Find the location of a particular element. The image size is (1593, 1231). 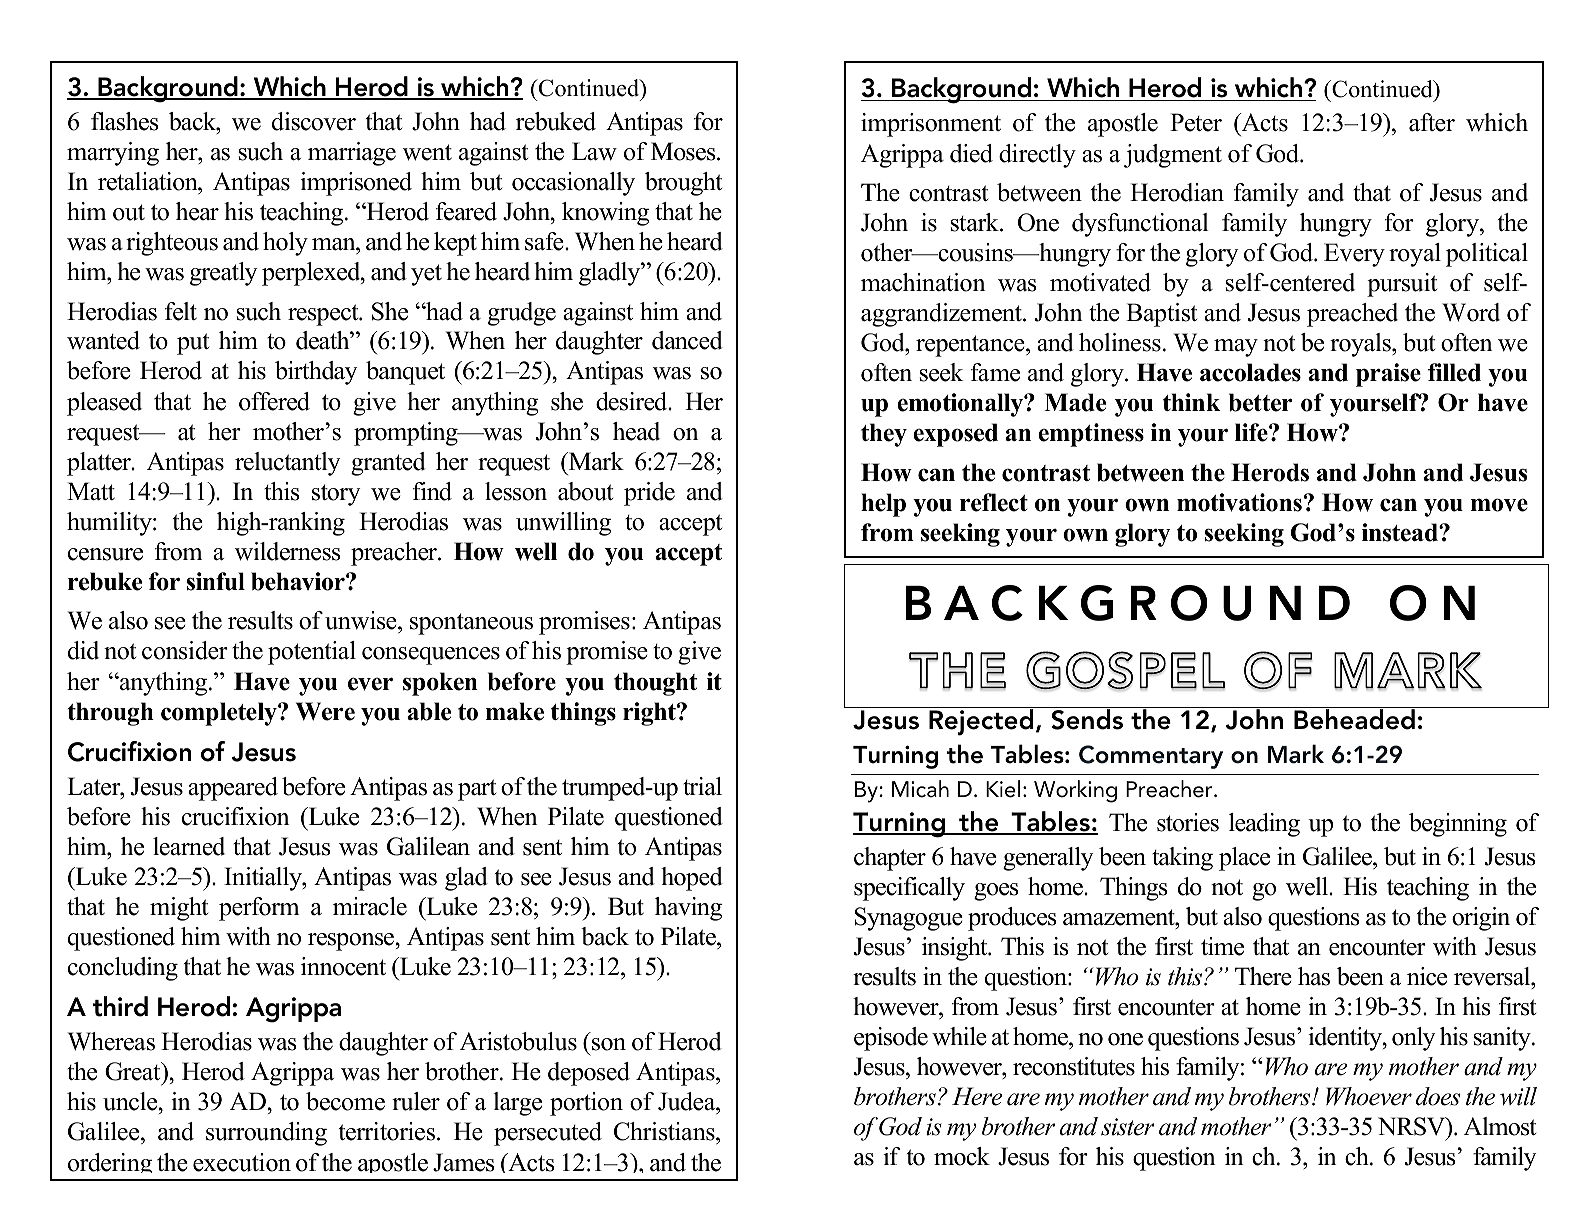

reluctantly is located at coordinates (288, 464).
